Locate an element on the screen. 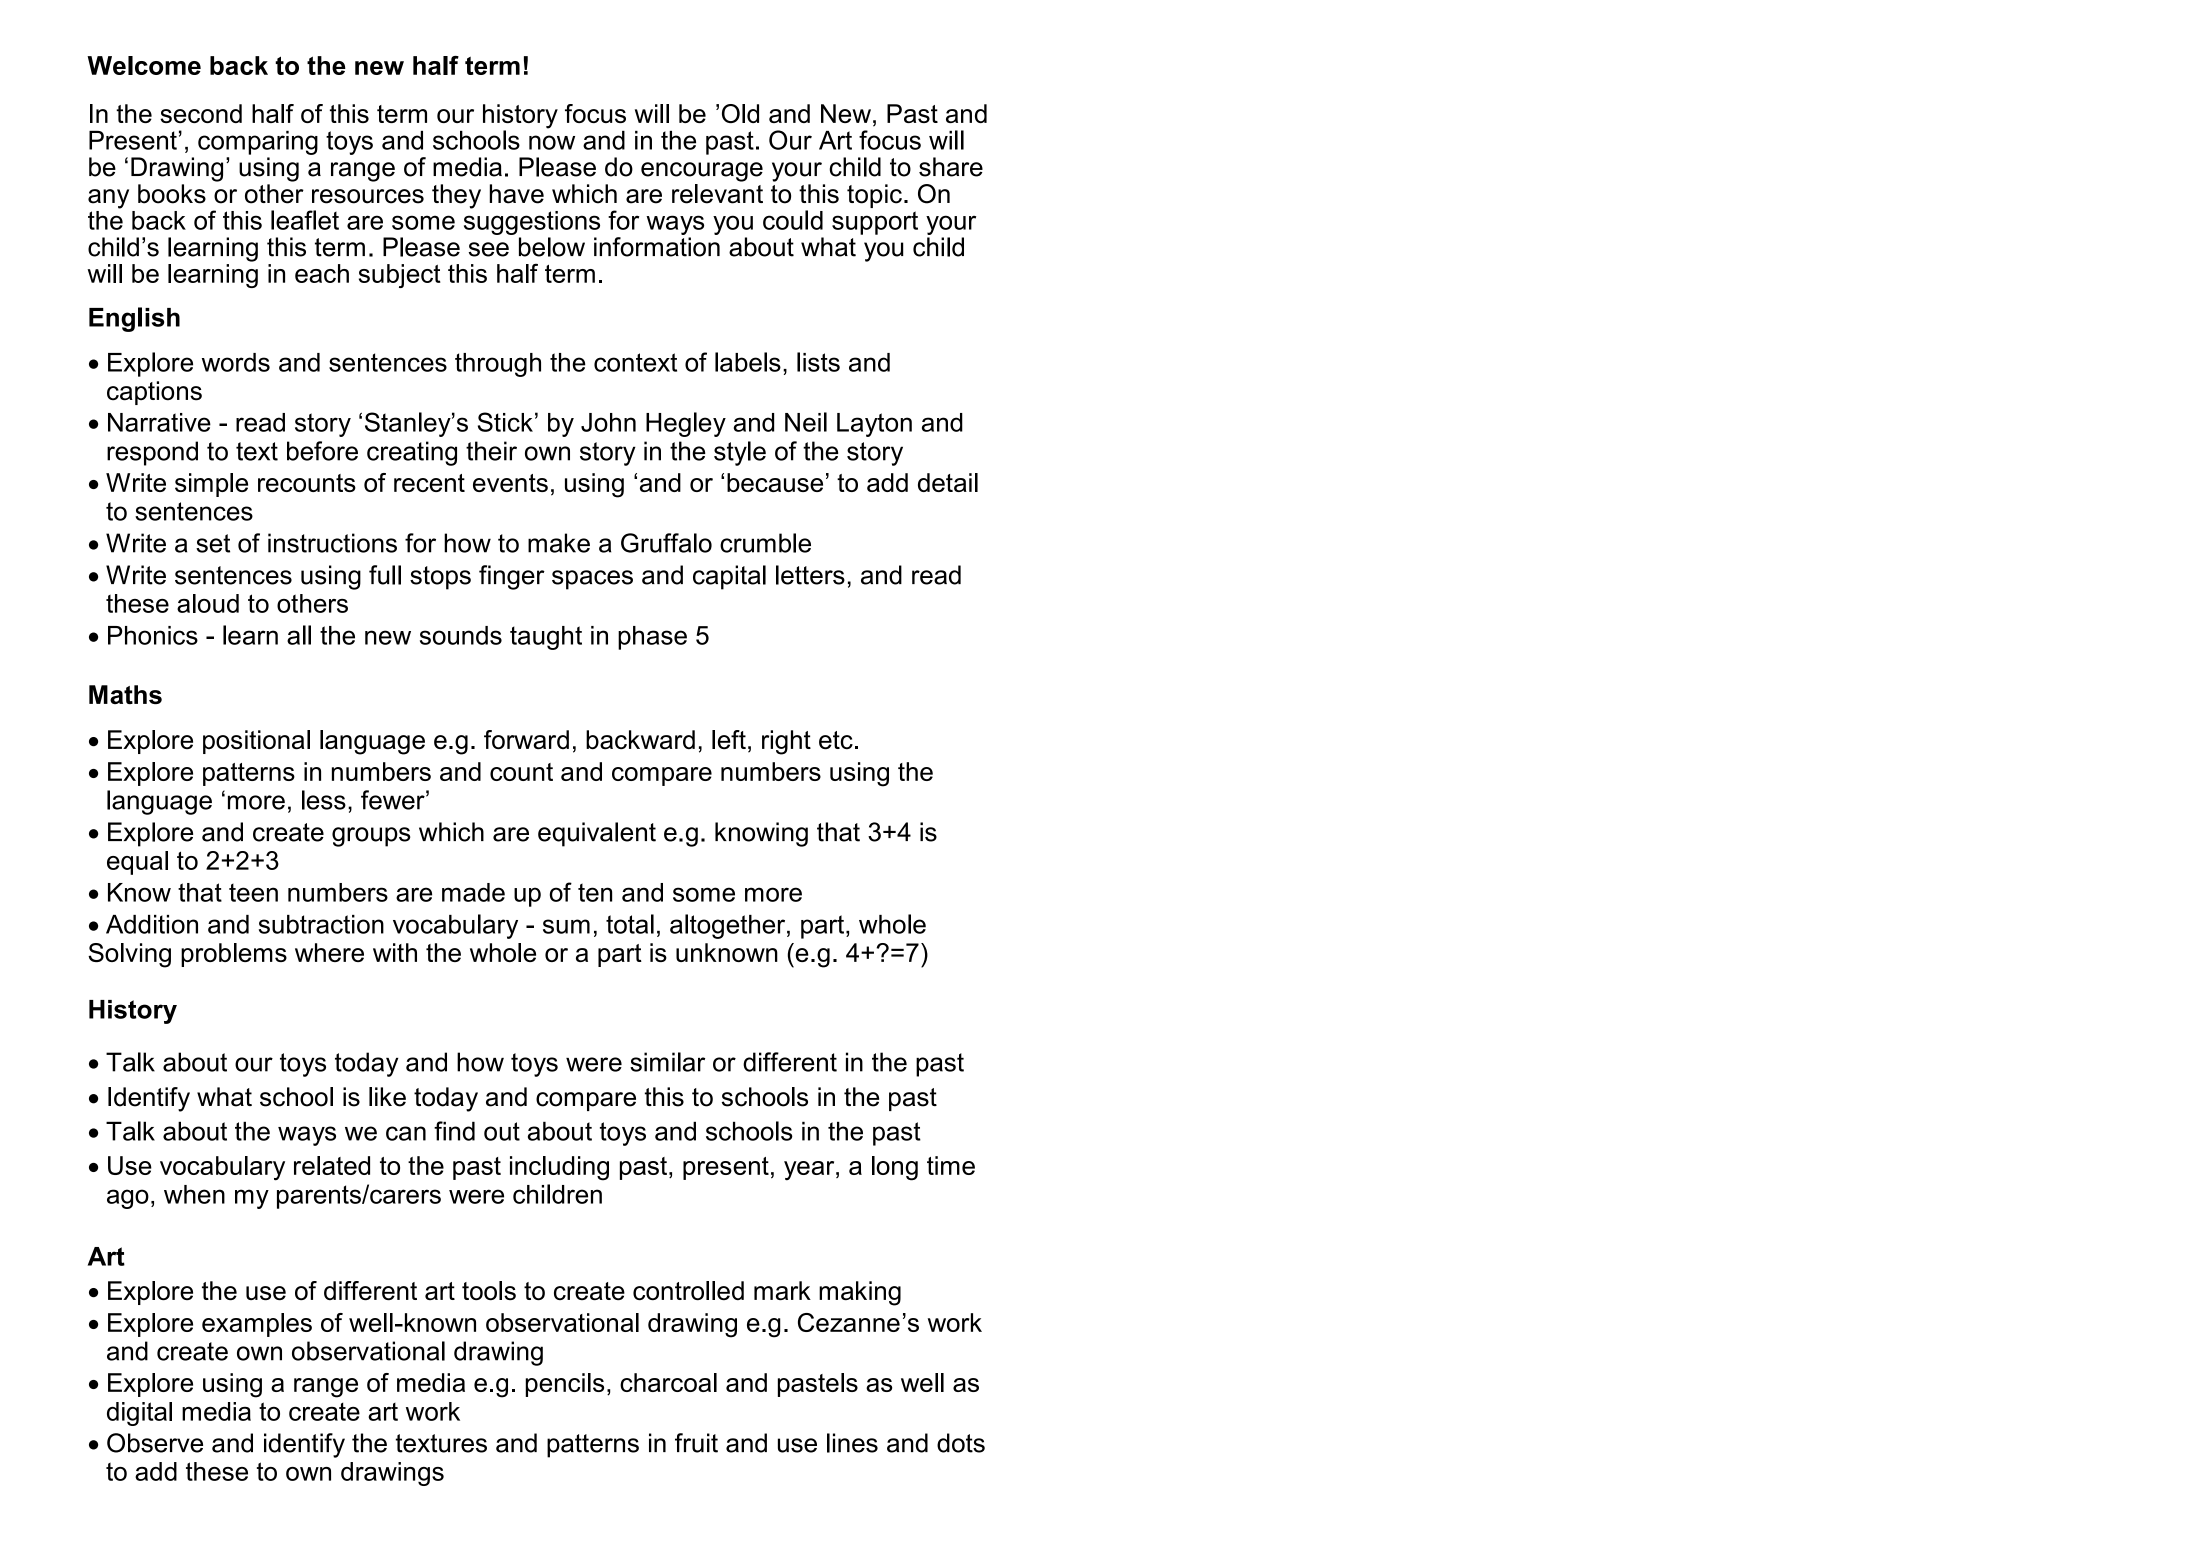 This screenshot has height=1551, width=2194. pencils is located at coordinates (564, 1385).
